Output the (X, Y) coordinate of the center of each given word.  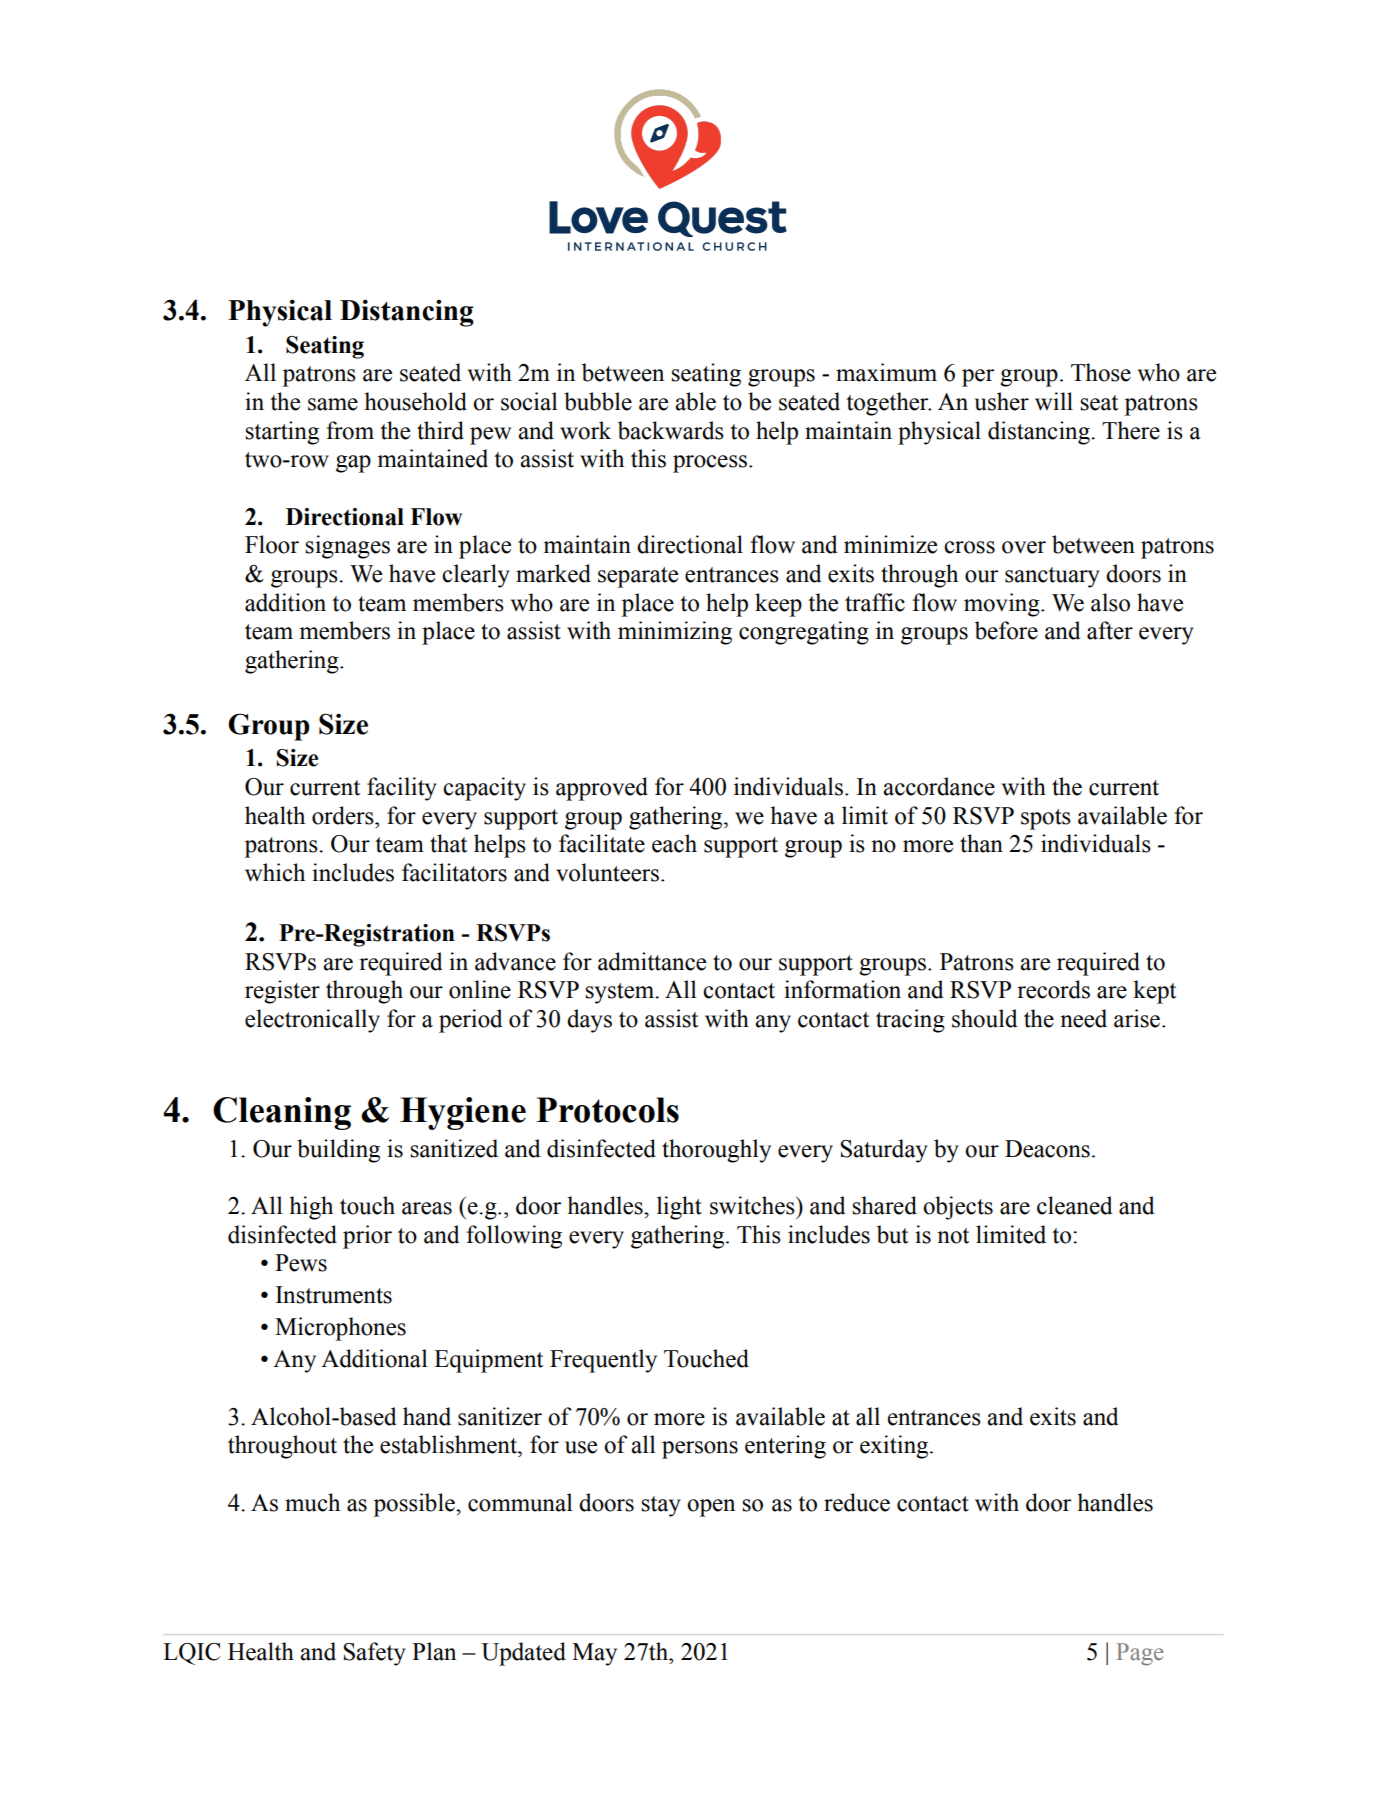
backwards (671, 430)
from (350, 430)
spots (1046, 819)
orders (344, 815)
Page (1140, 1654)
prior (367, 1237)
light (679, 1208)
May (594, 1654)
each (674, 843)
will (1054, 401)
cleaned (1075, 1205)
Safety (374, 1654)
